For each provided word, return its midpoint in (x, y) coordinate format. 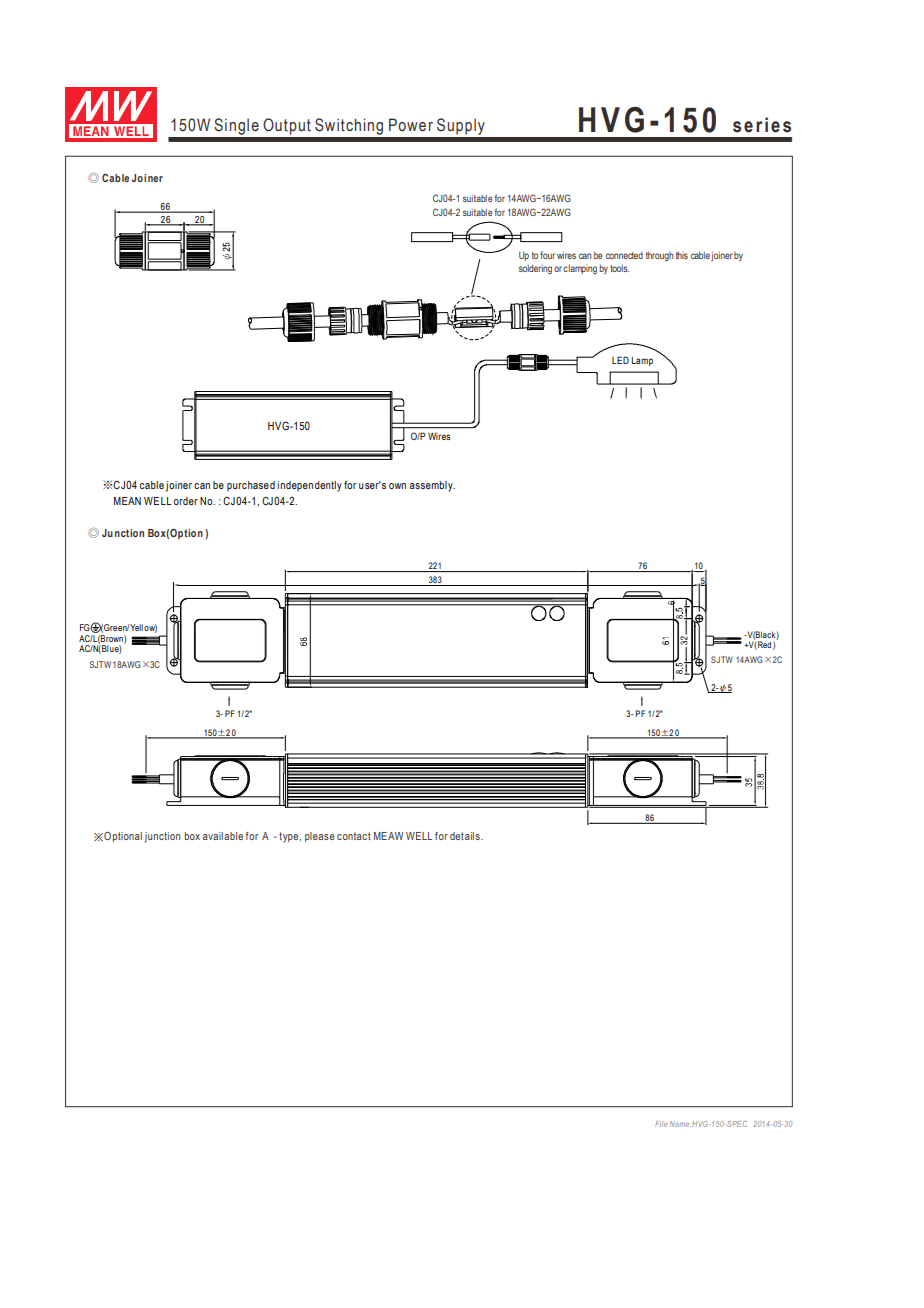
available (224, 836)
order (186, 501)
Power (411, 125)
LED (620, 360)
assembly (432, 486)
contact (354, 836)
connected (624, 255)
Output (287, 126)
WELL (419, 836)
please (320, 837)
